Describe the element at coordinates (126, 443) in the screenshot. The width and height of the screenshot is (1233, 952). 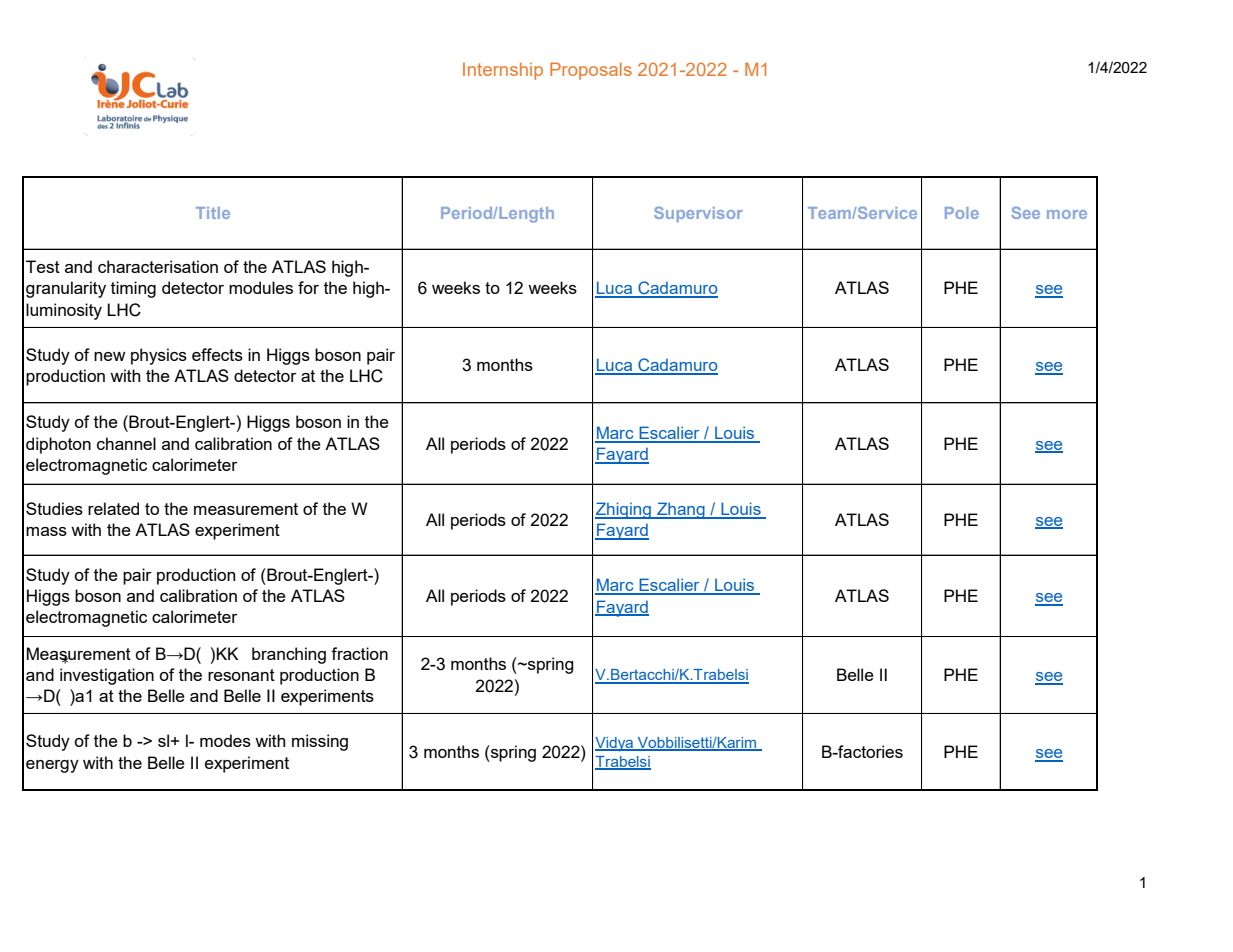
I see `channel` at that location.
